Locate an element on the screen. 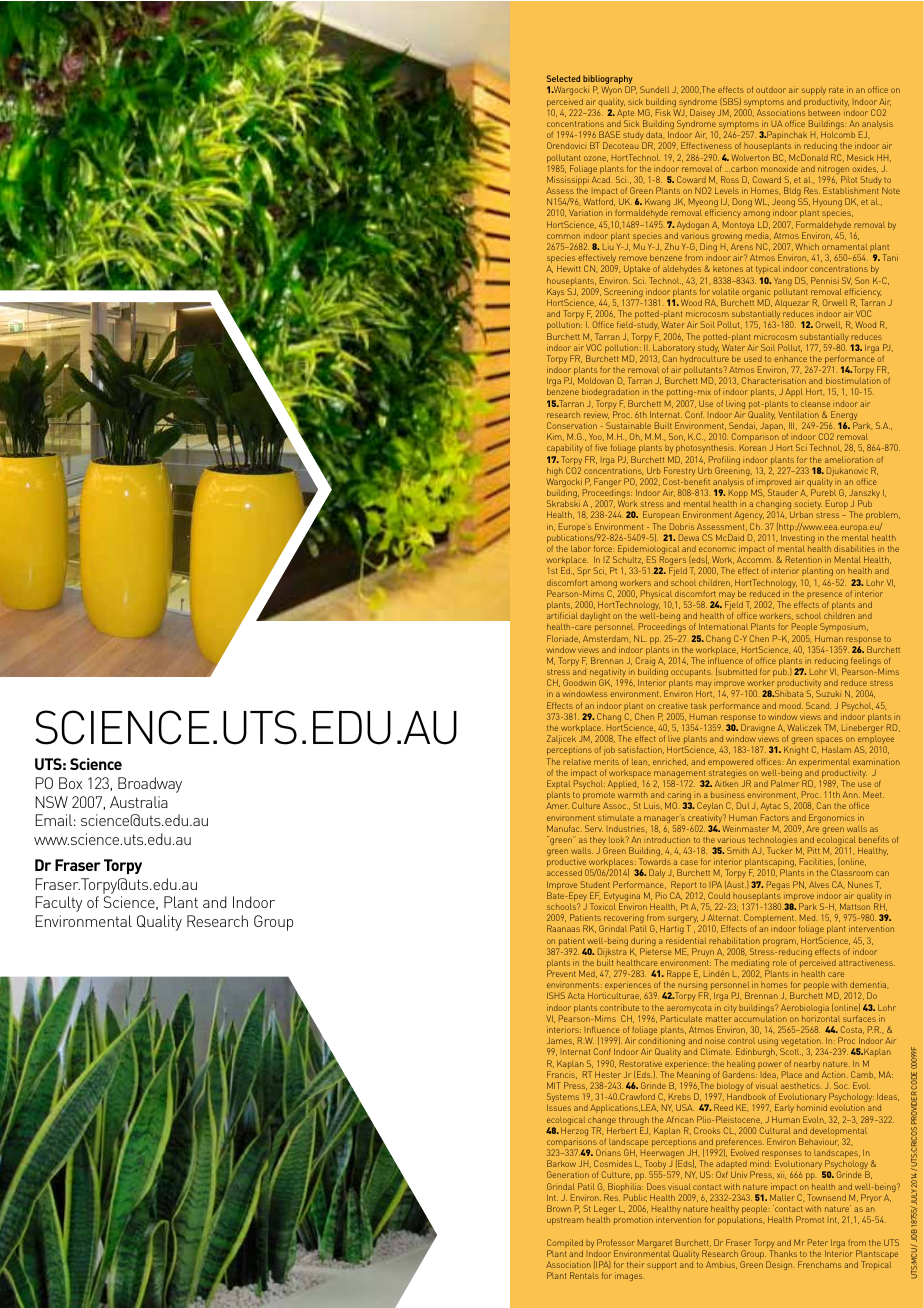 The height and width of the screenshot is (1308, 924). Goodwin is located at coordinates (579, 682).
